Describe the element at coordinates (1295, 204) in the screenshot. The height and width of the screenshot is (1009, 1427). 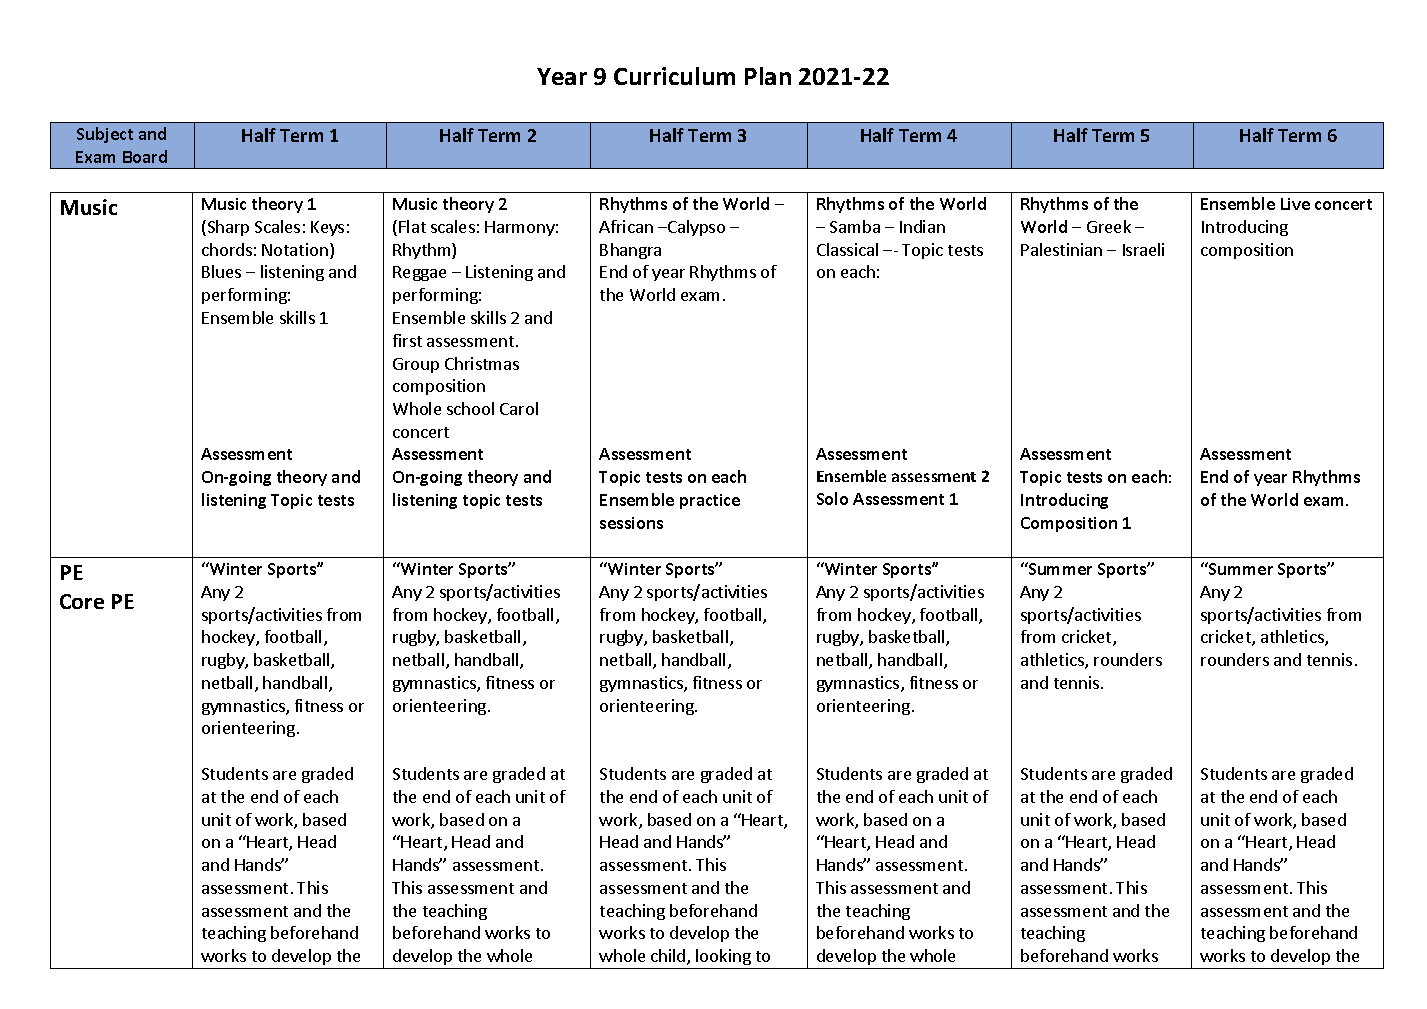
I see `Live` at that location.
